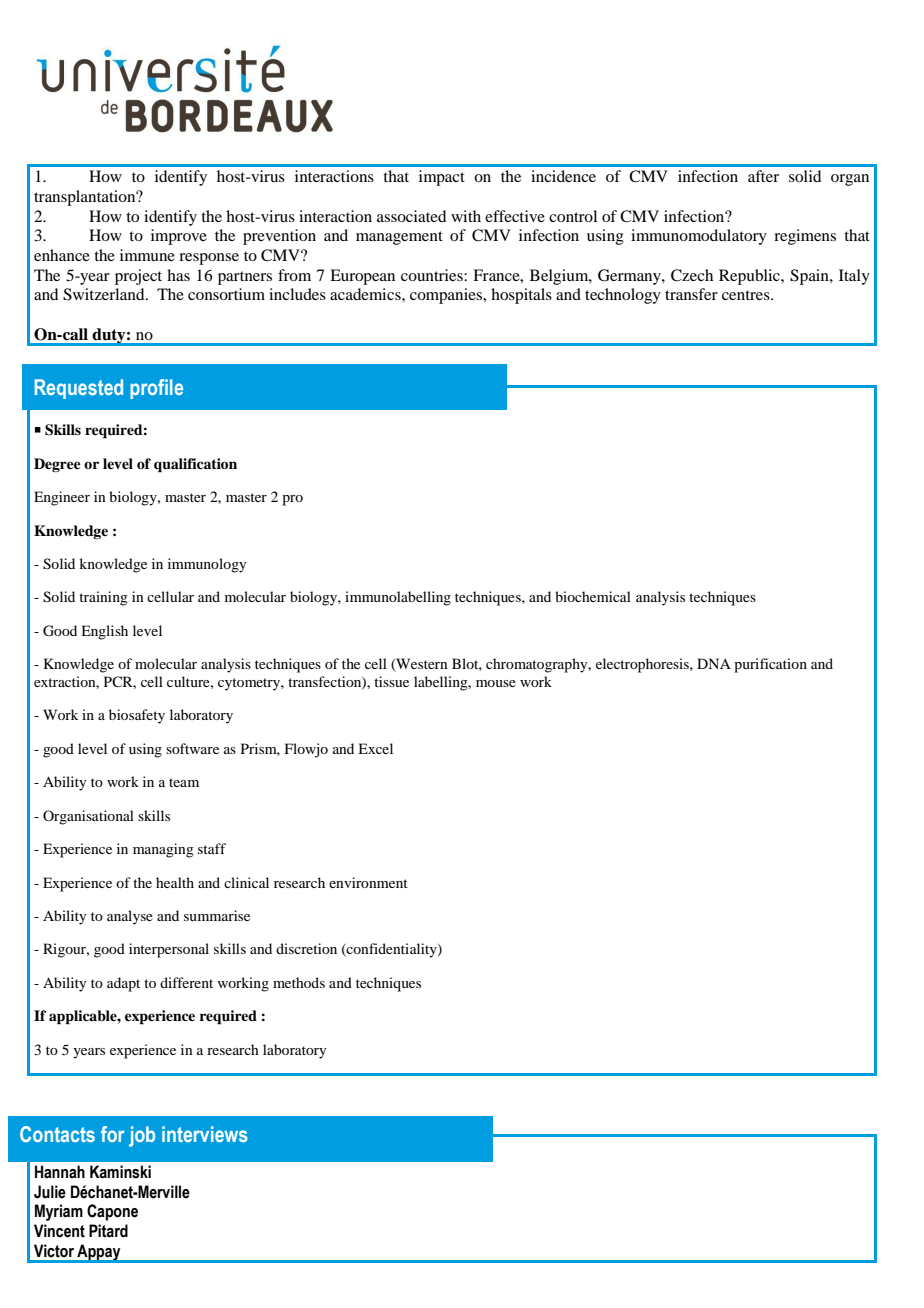 This screenshot has width=924, height=1308. I want to click on purification, so click(770, 665).
